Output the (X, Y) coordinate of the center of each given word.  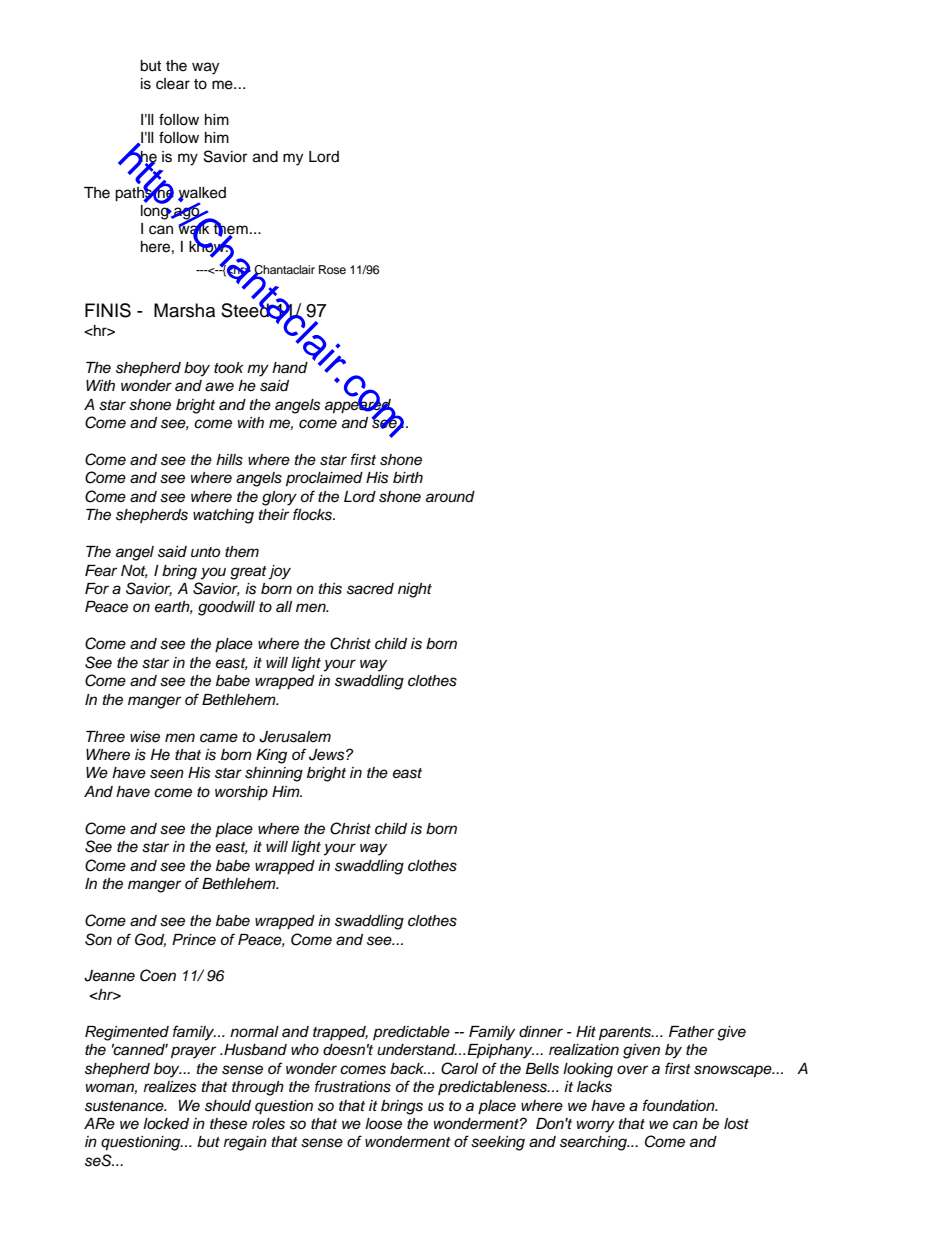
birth (408, 477)
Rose (332, 269)
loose (383, 1124)
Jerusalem (295, 737)
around (450, 497)
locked (166, 1123)
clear (173, 84)
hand (290, 368)
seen (167, 774)
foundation (680, 1105)
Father (691, 1031)
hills (229, 460)
